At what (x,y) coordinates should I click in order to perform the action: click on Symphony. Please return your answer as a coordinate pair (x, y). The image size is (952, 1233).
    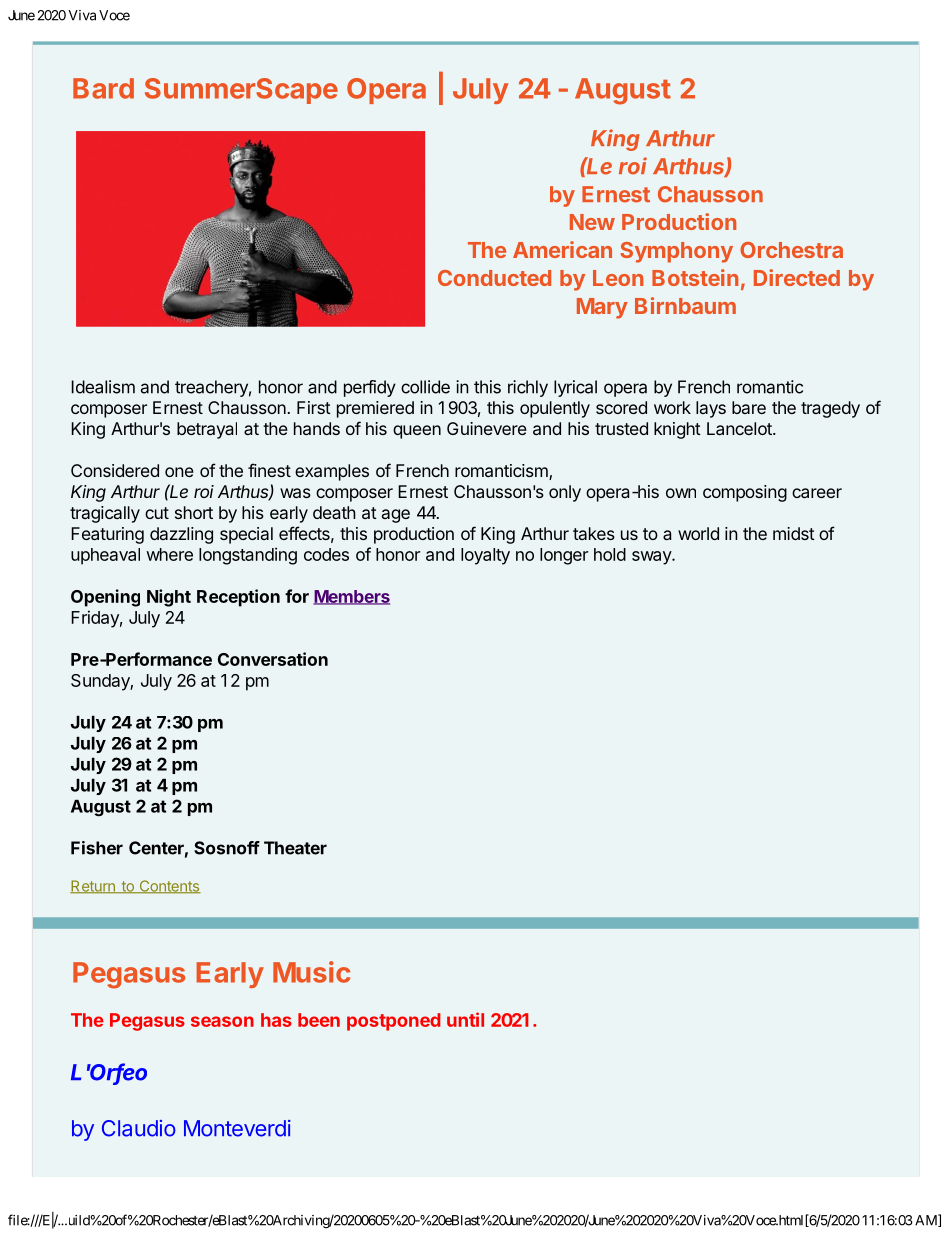
    Looking at the image, I should click on (676, 252).
